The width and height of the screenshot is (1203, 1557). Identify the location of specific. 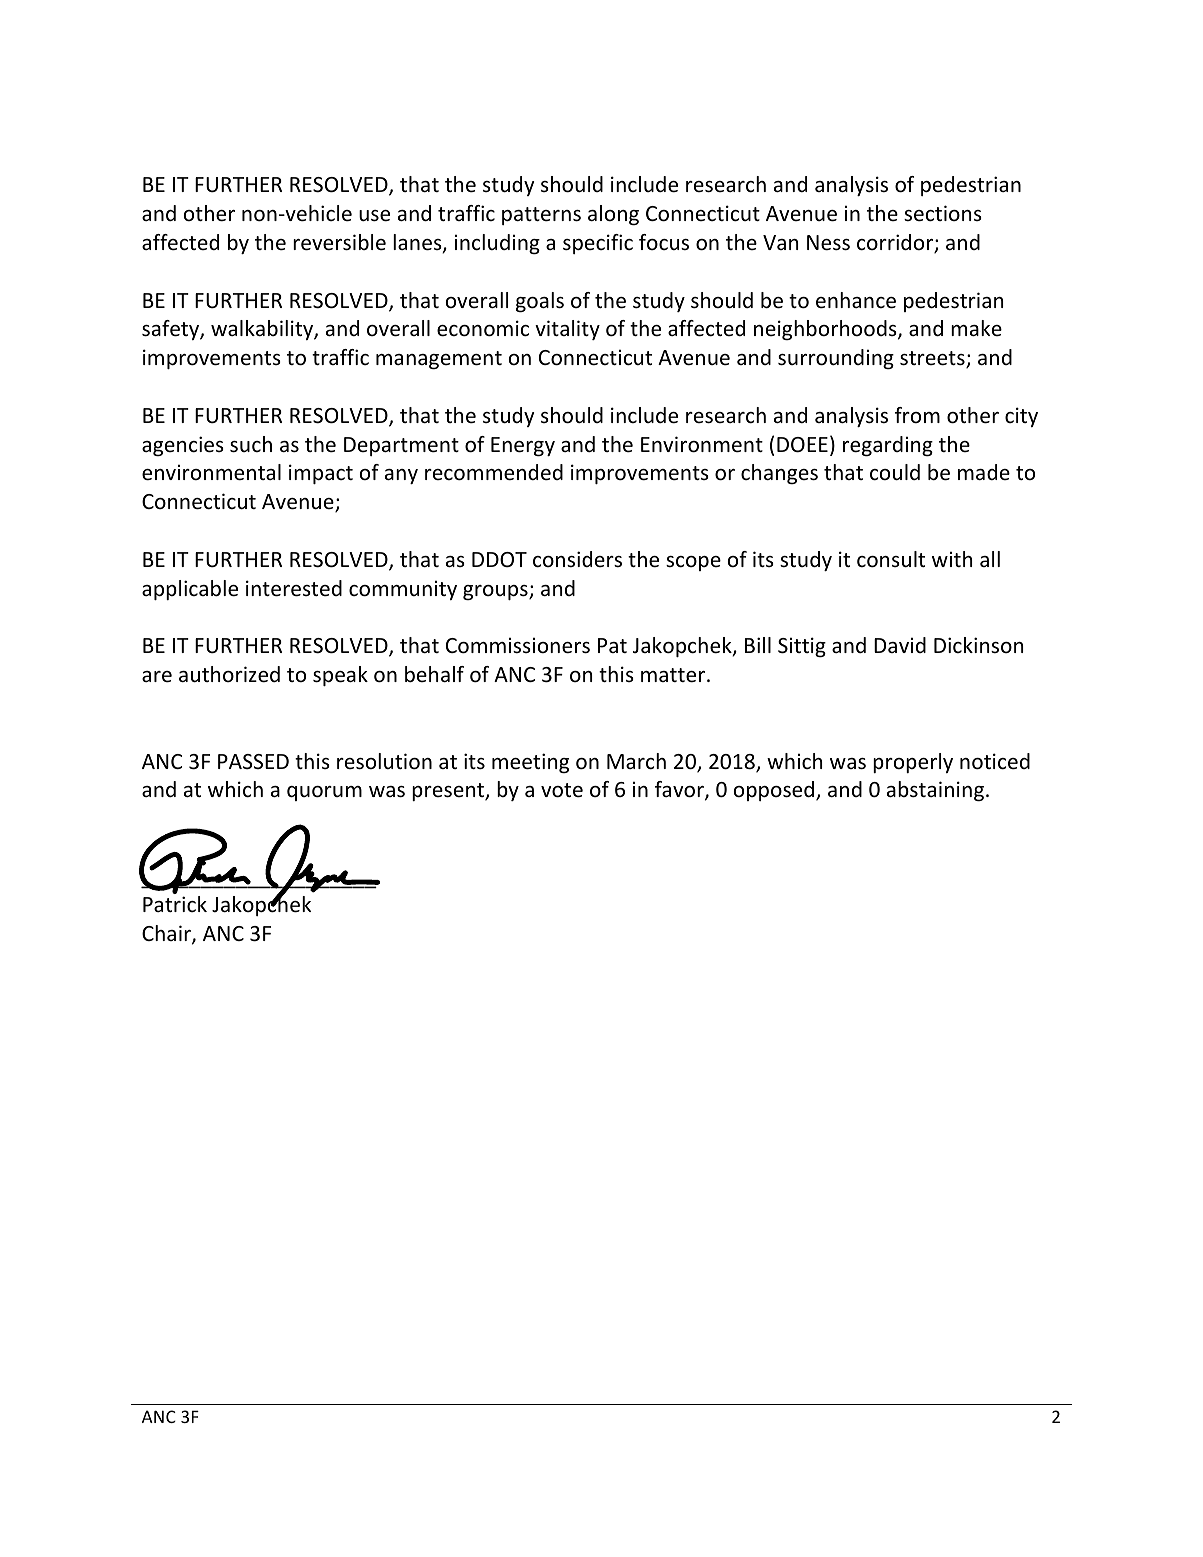
(598, 244).
